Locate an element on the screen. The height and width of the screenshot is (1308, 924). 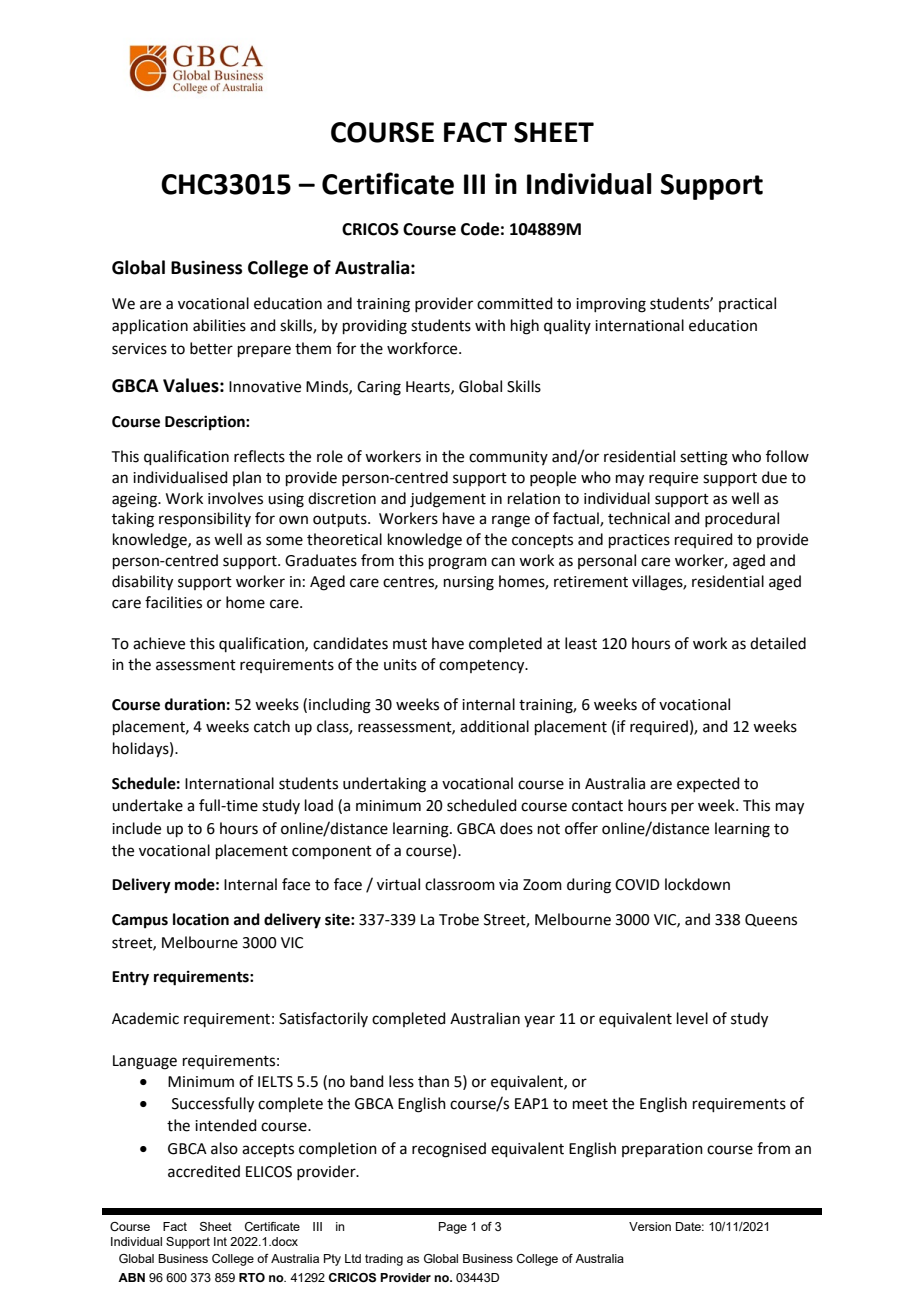
Page is located at coordinates (453, 1228).
